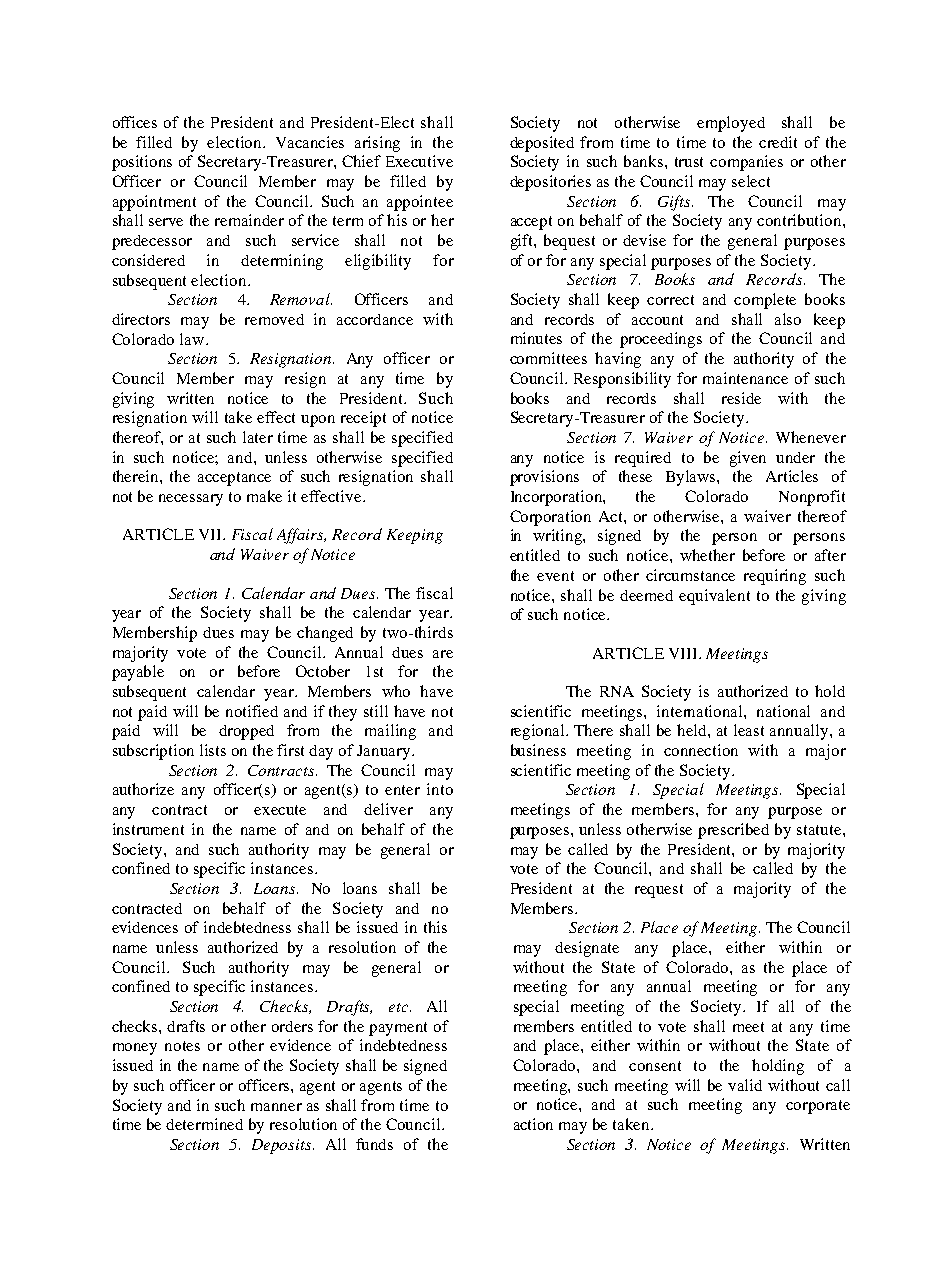 The image size is (952, 1272). What do you see at coordinates (733, 831) in the screenshot?
I see `prescribed` at bounding box center [733, 831].
